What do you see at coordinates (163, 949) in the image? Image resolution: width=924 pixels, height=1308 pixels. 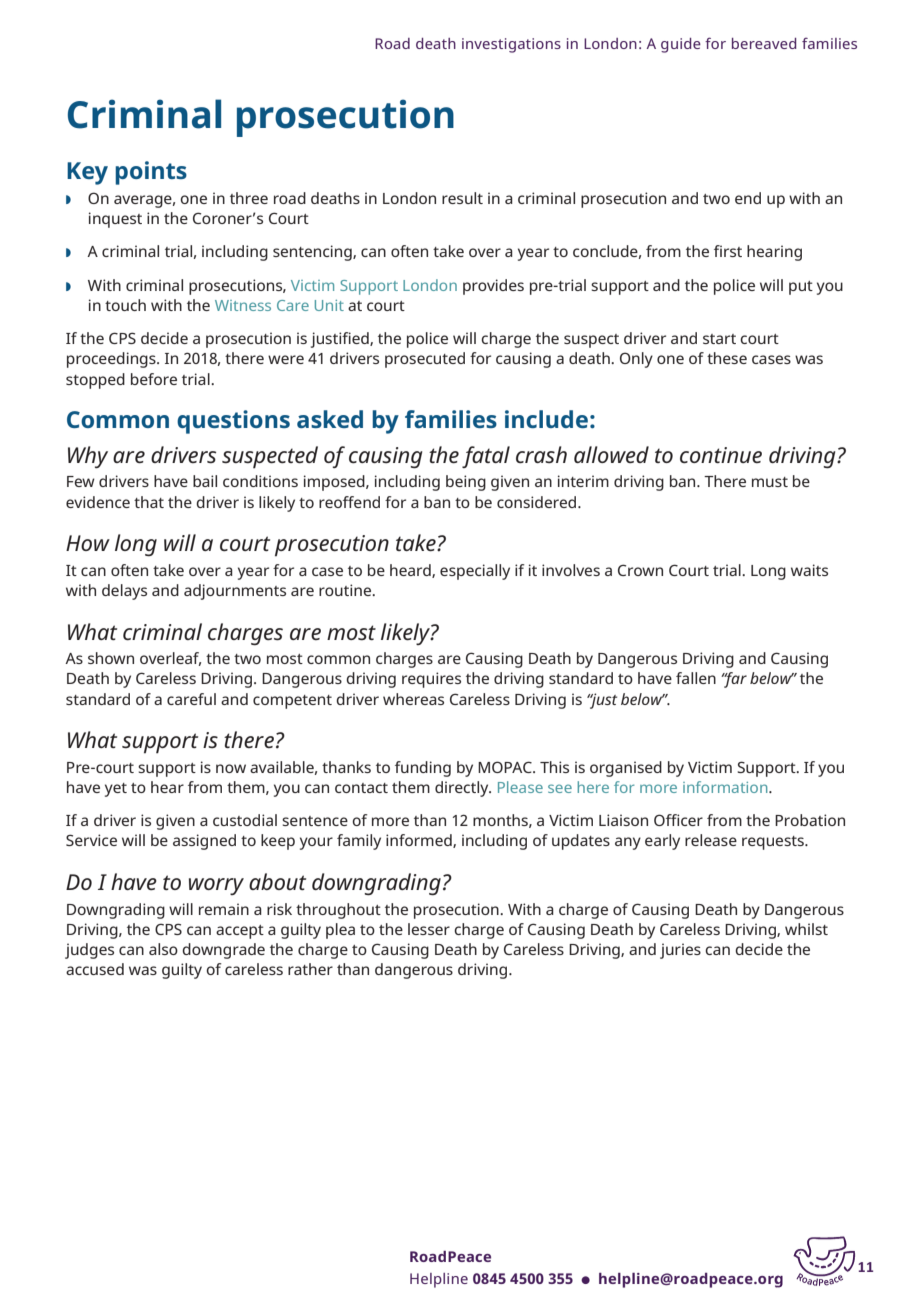 I see `also` at bounding box center [163, 949].
